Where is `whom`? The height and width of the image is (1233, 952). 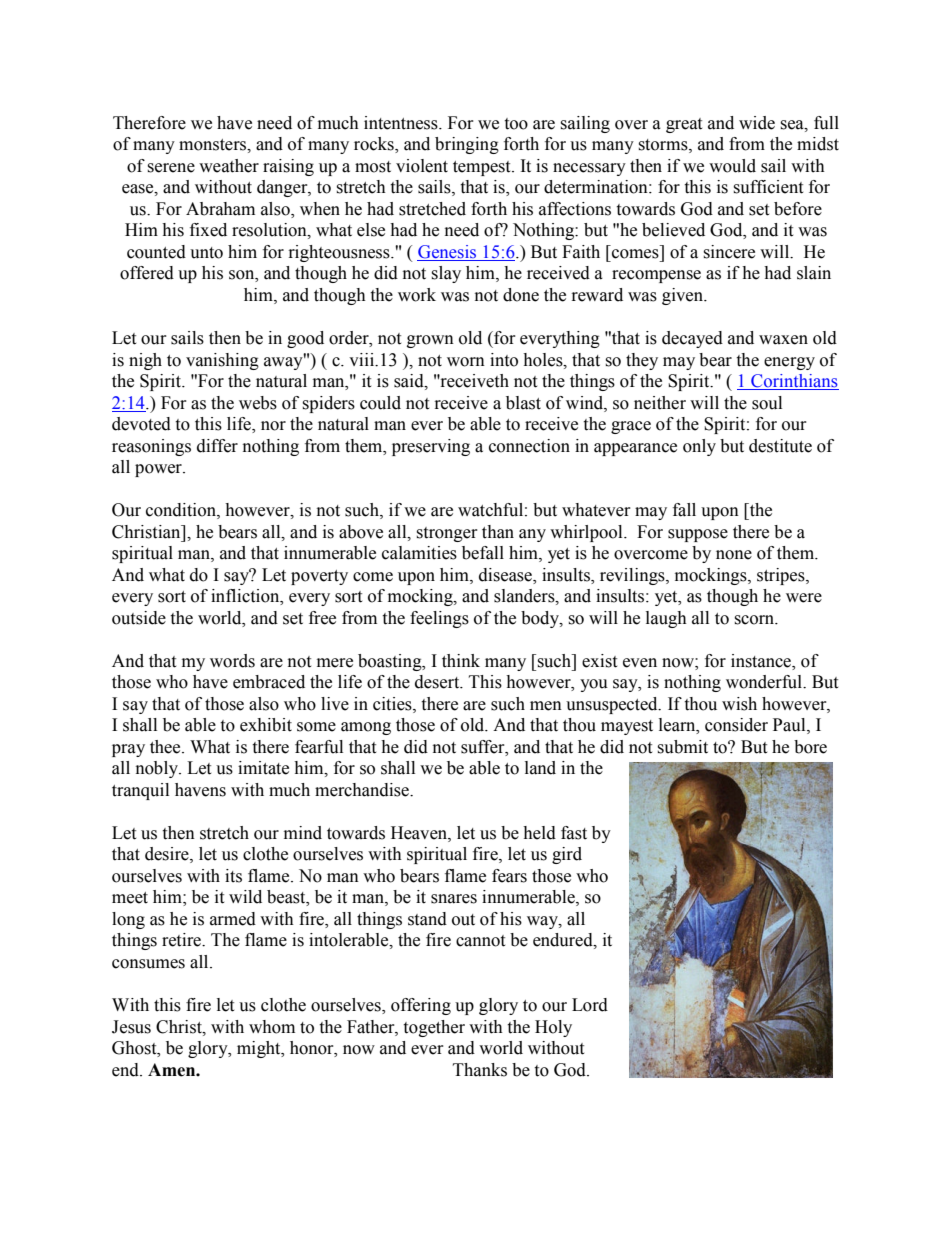
whom is located at coordinates (272, 1027).
